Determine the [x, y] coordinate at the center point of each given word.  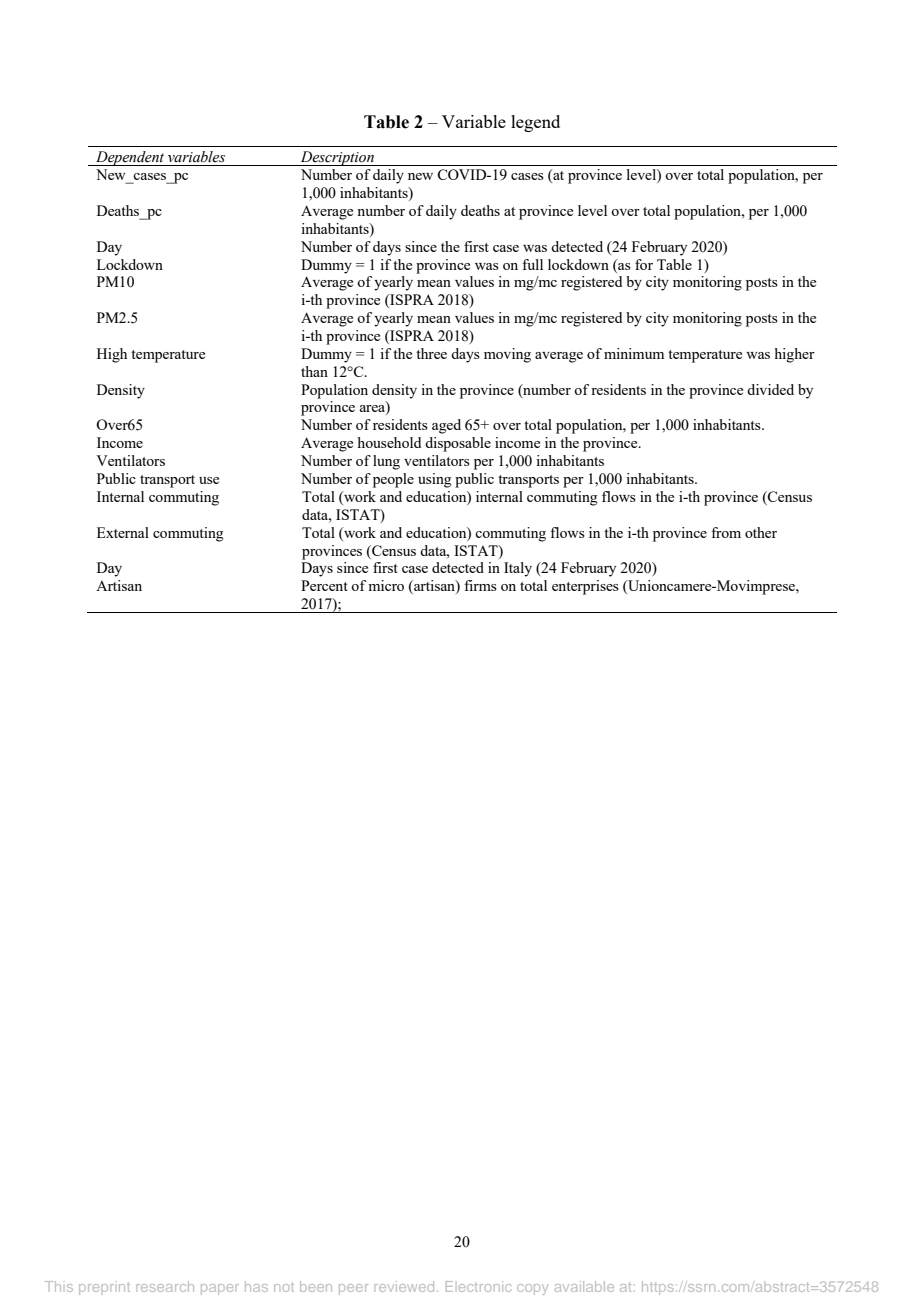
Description [337, 158]
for [644, 264]
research [165, 1286]
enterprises [585, 587]
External [123, 532]
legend [535, 123]
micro [386, 585]
